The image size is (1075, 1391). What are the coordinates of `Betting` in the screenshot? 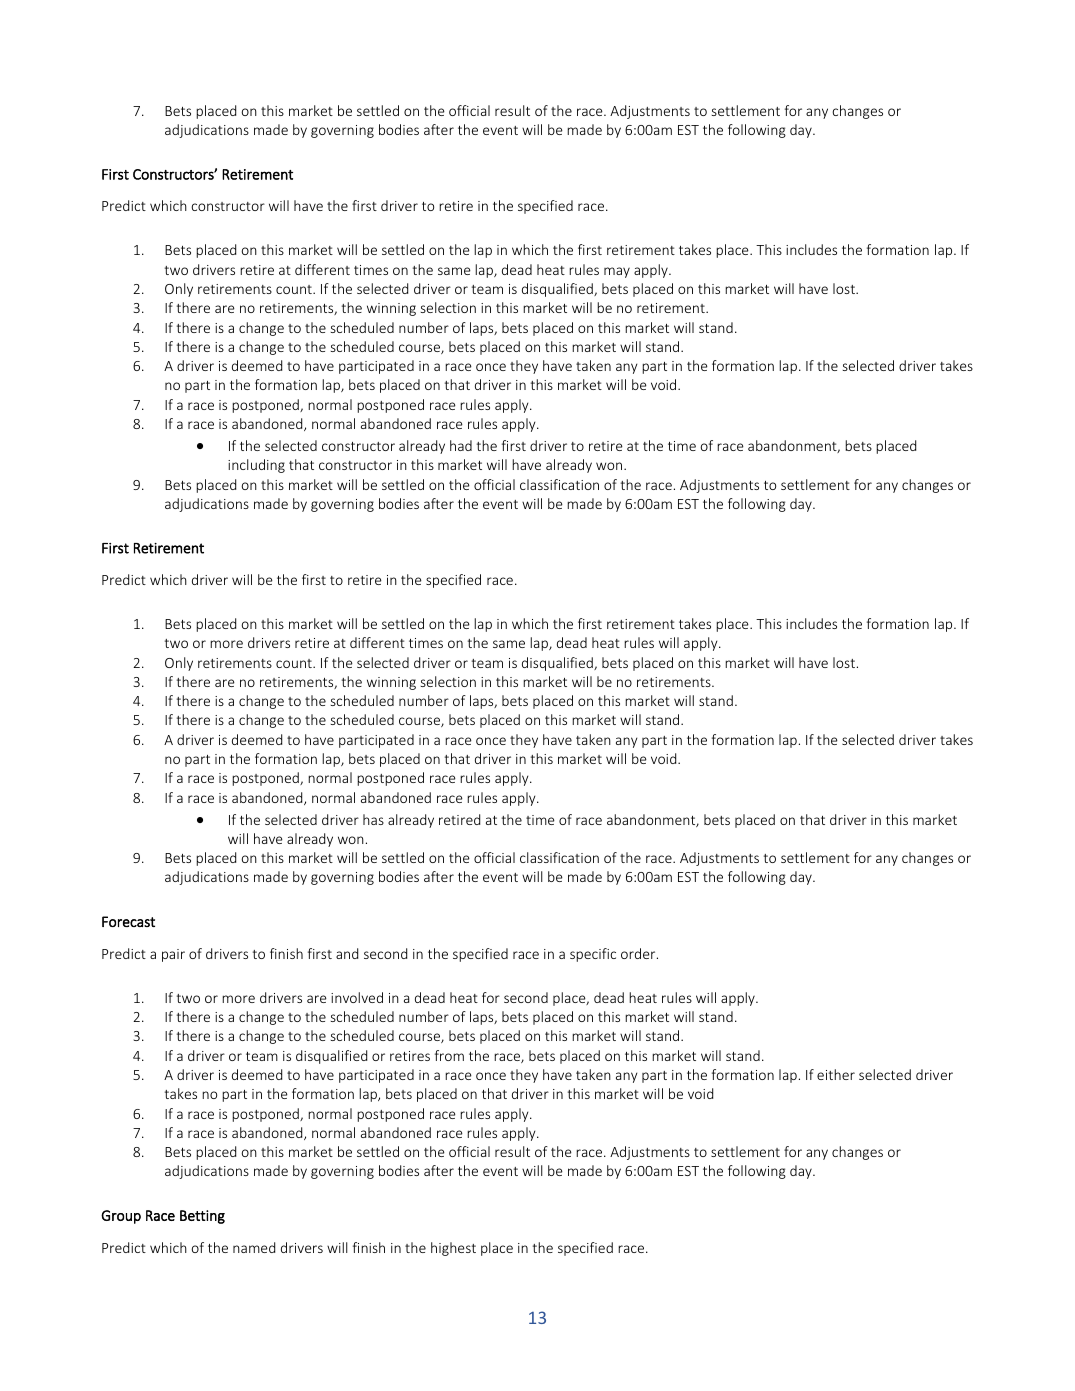 It's located at (202, 1217).
